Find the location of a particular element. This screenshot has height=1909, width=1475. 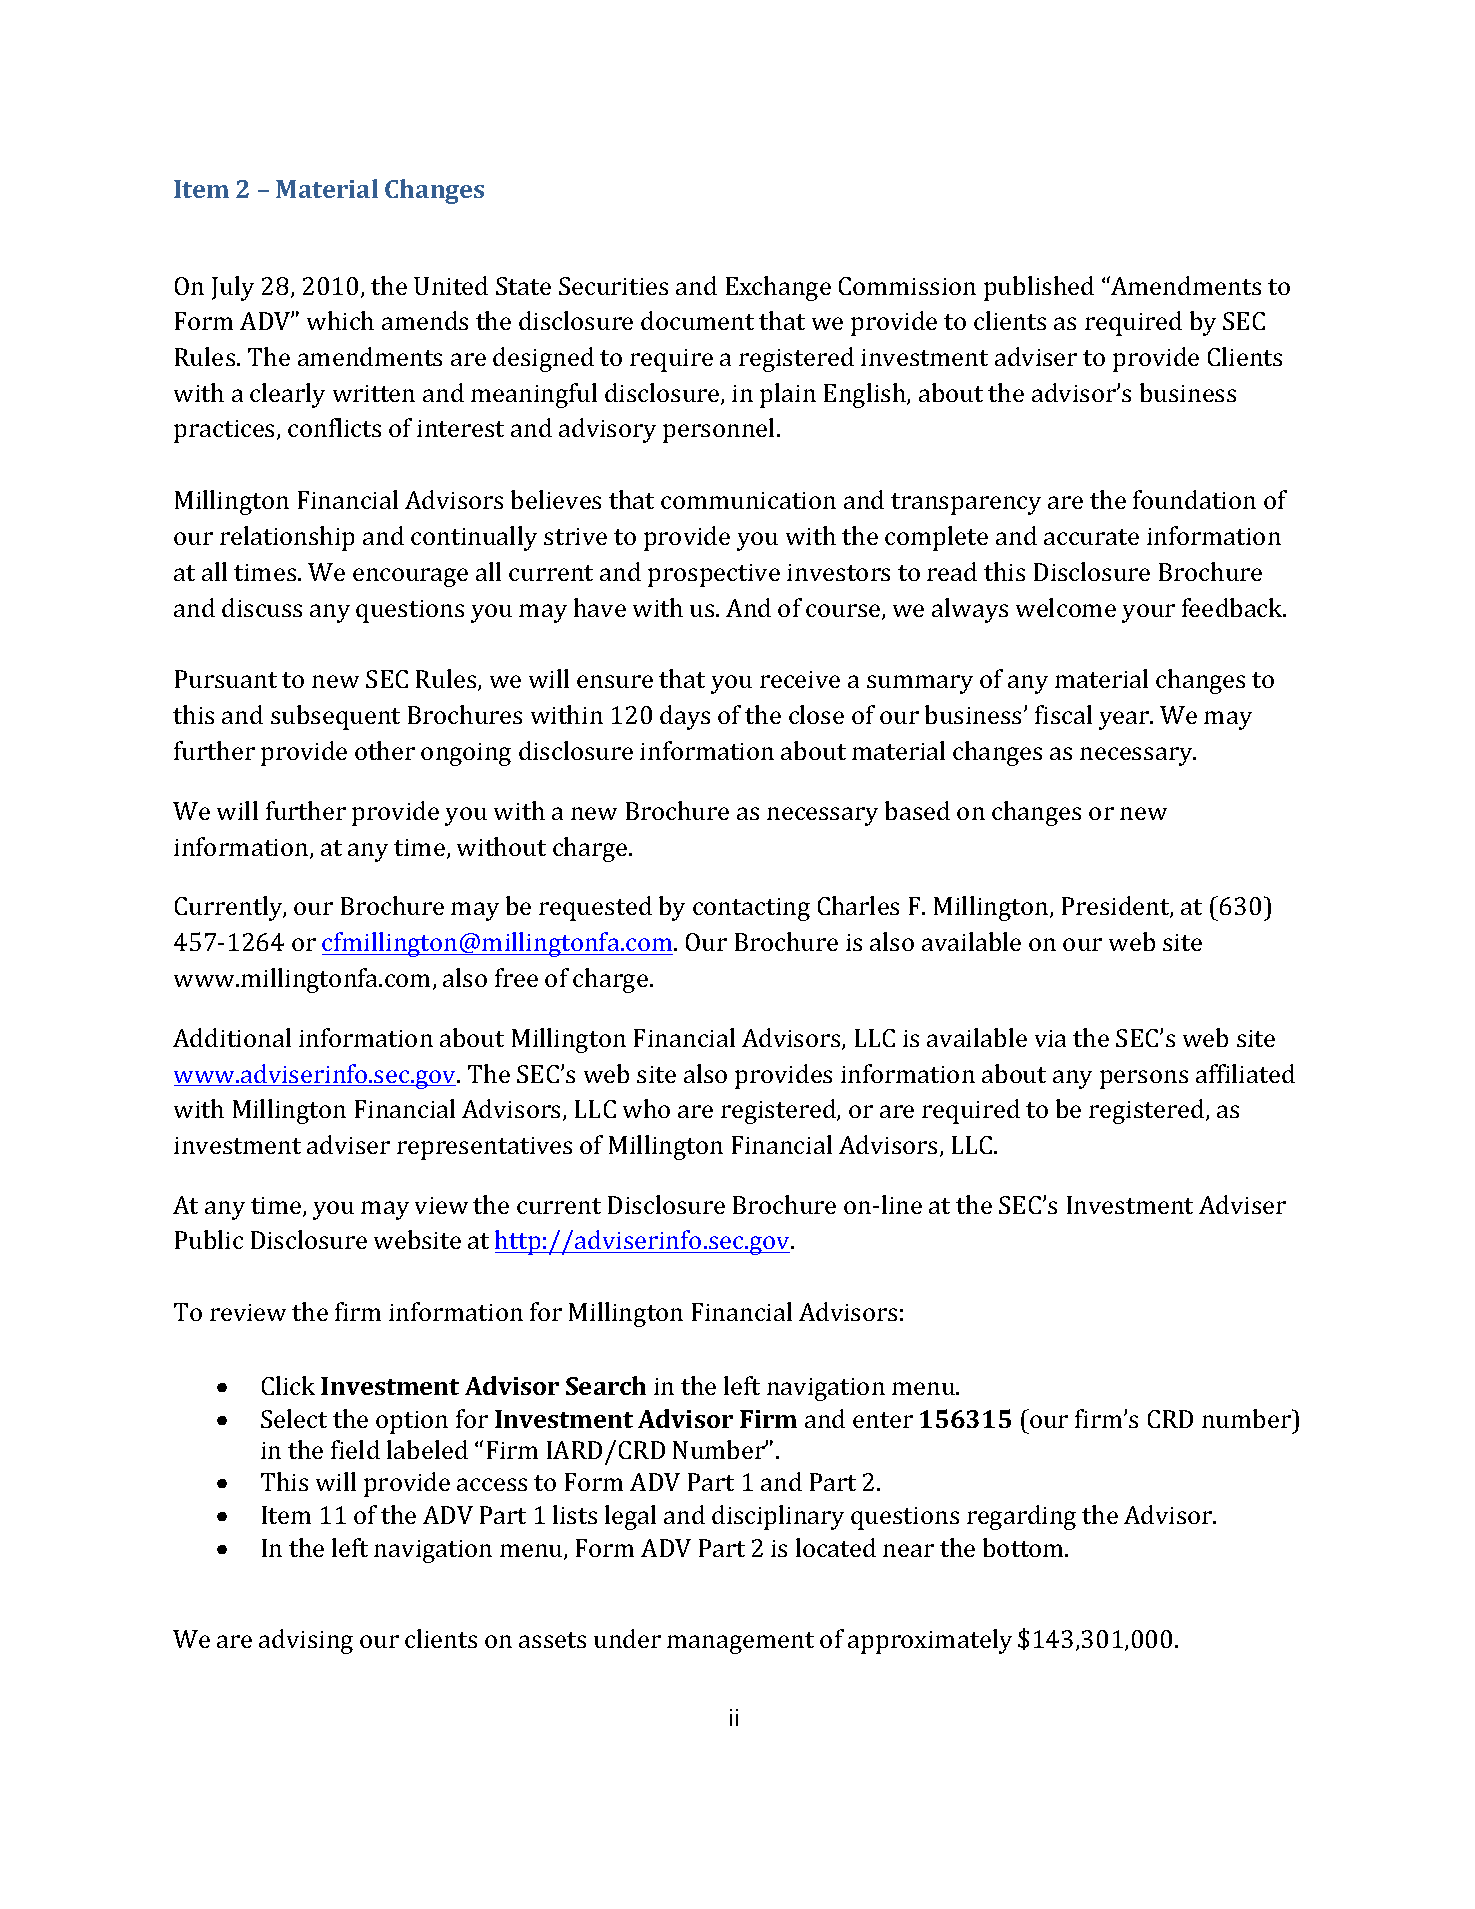

days is located at coordinates (685, 717).
